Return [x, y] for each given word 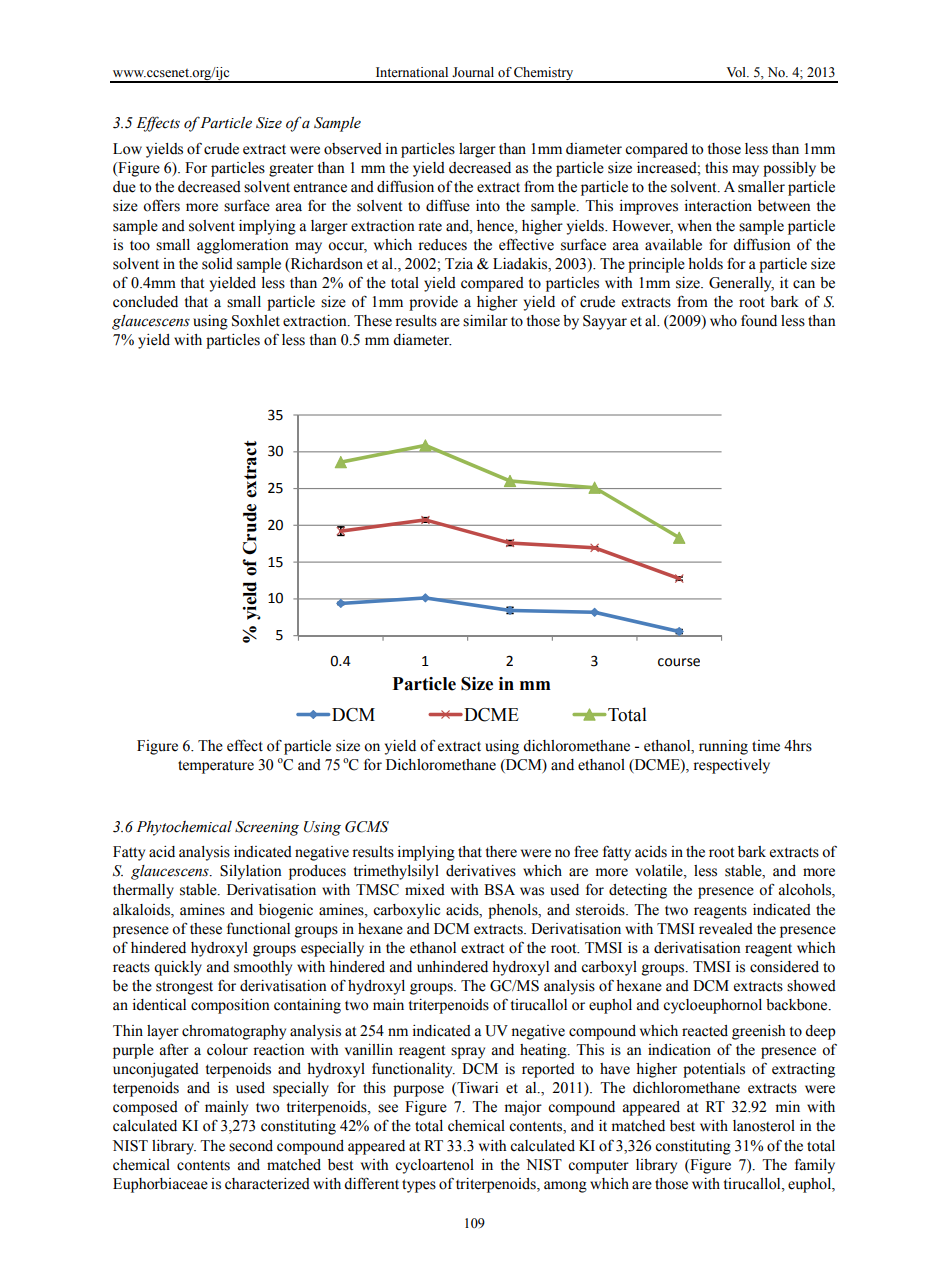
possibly [789, 169]
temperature [216, 767]
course [679, 662]
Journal [473, 72]
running [723, 747]
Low [127, 149]
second [251, 1146]
